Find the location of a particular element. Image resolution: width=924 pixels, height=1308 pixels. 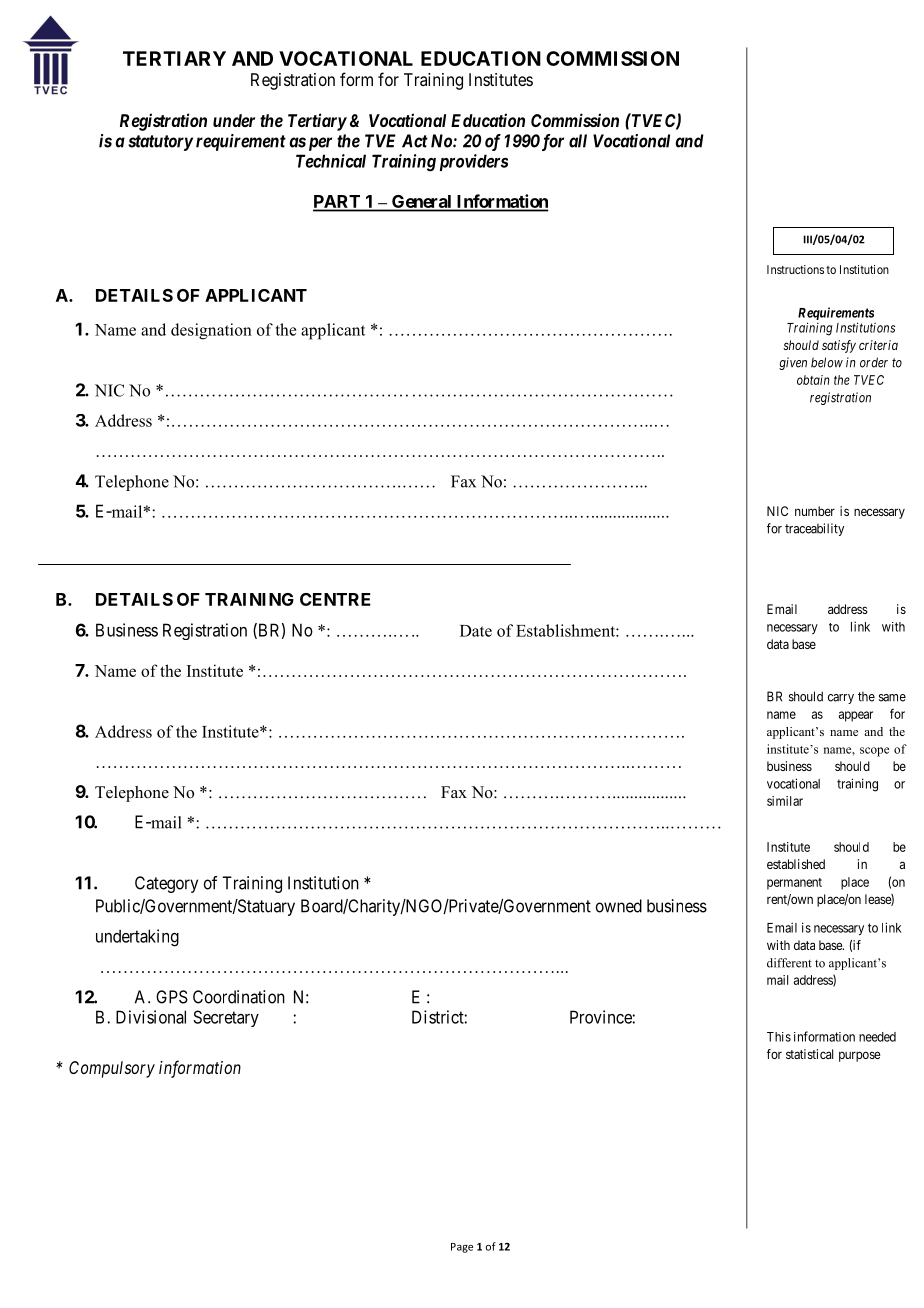

Date is located at coordinates (476, 631).
